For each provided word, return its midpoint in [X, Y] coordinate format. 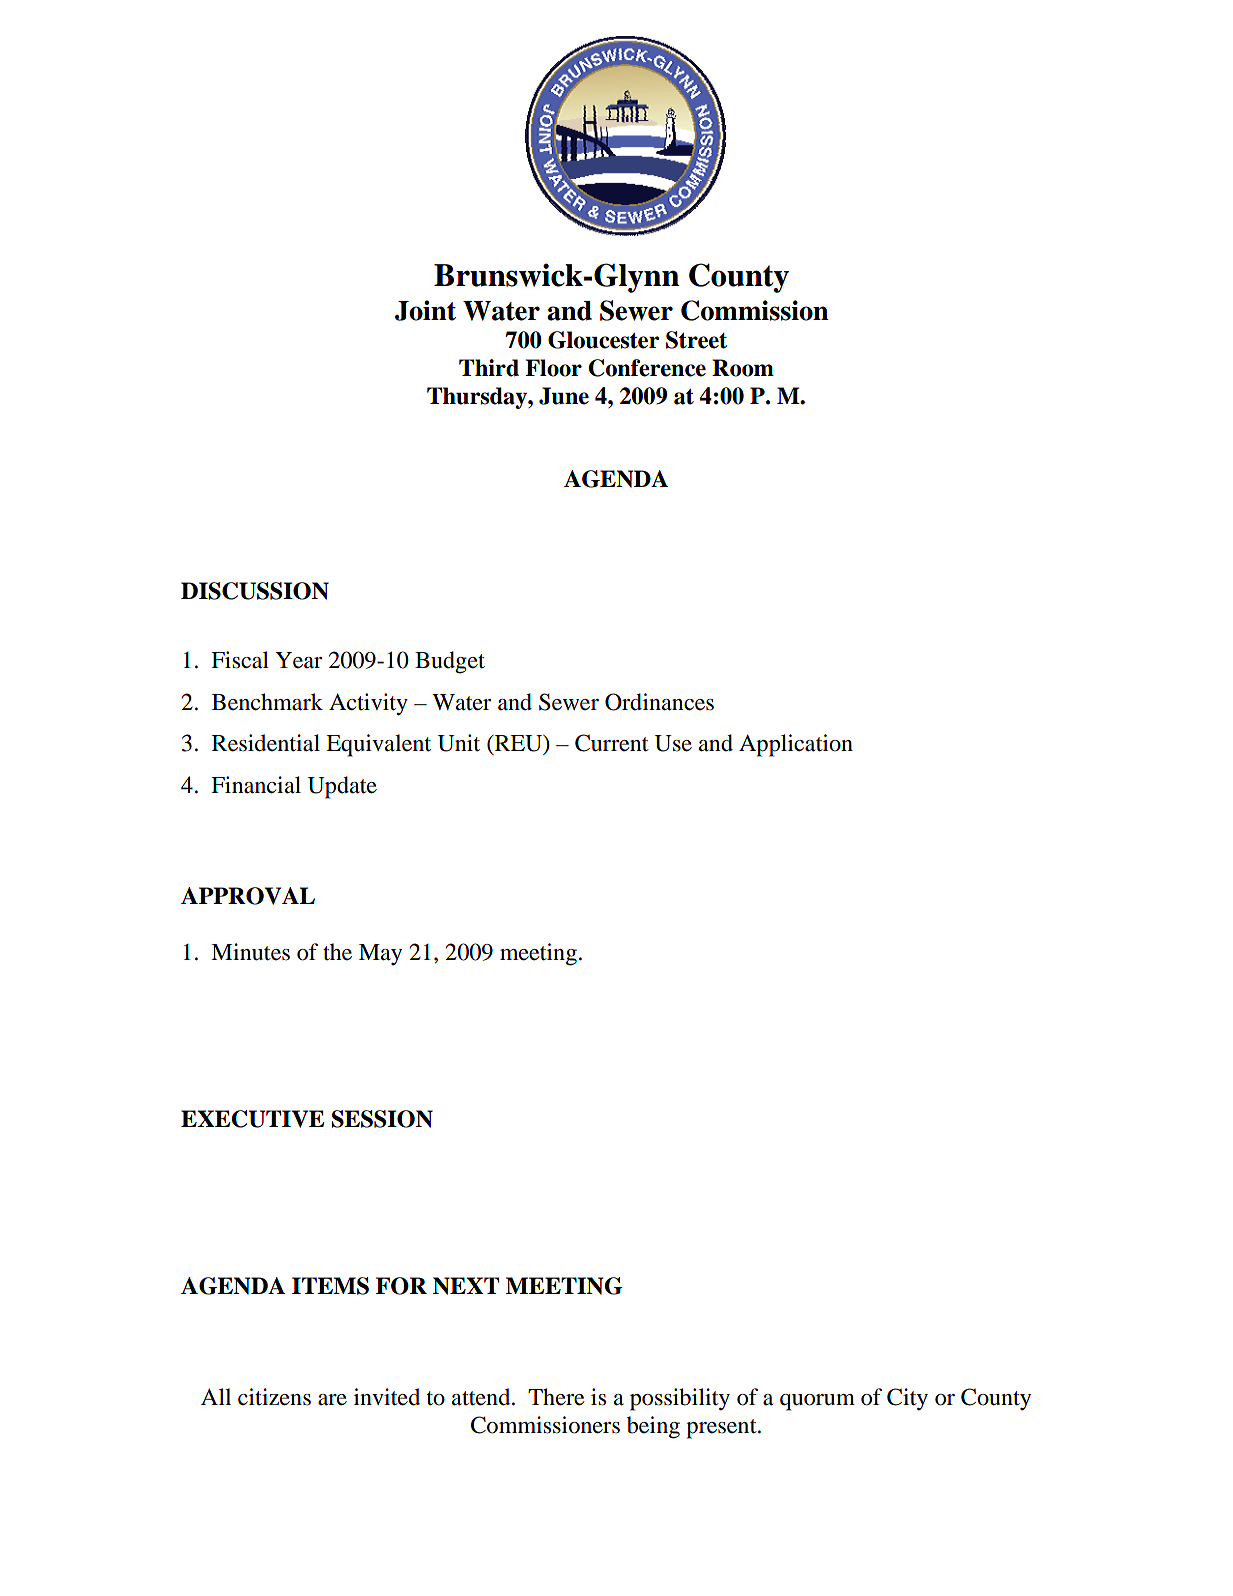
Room [743, 368]
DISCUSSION [255, 591]
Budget [450, 662]
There [556, 1397]
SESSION [382, 1119]
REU [518, 744]
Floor [553, 368]
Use [673, 743]
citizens [274, 1397]
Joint [425, 310]
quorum [817, 1402]
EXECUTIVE [252, 1119]
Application [796, 745]
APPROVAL [248, 896]
